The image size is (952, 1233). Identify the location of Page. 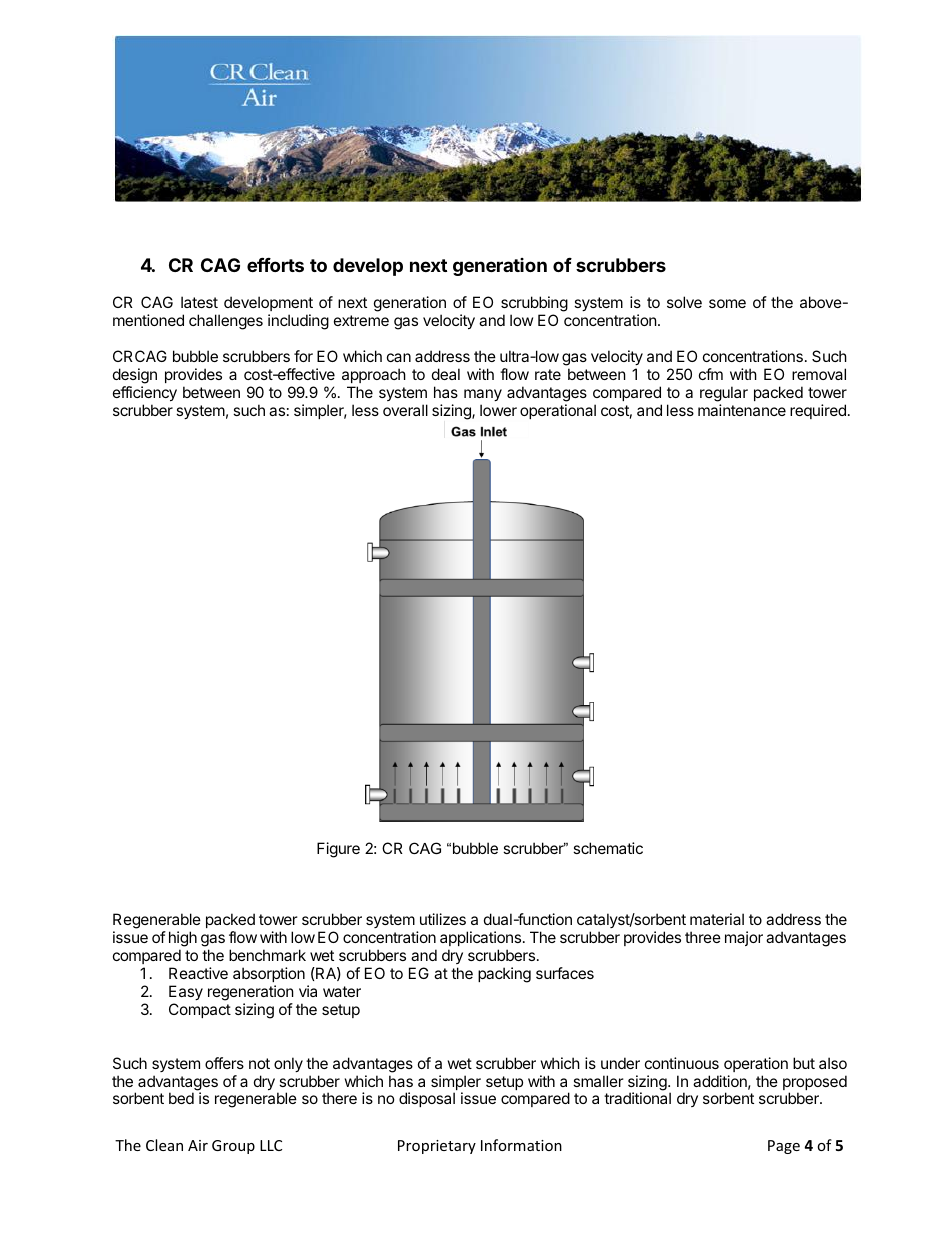
(784, 1147).
